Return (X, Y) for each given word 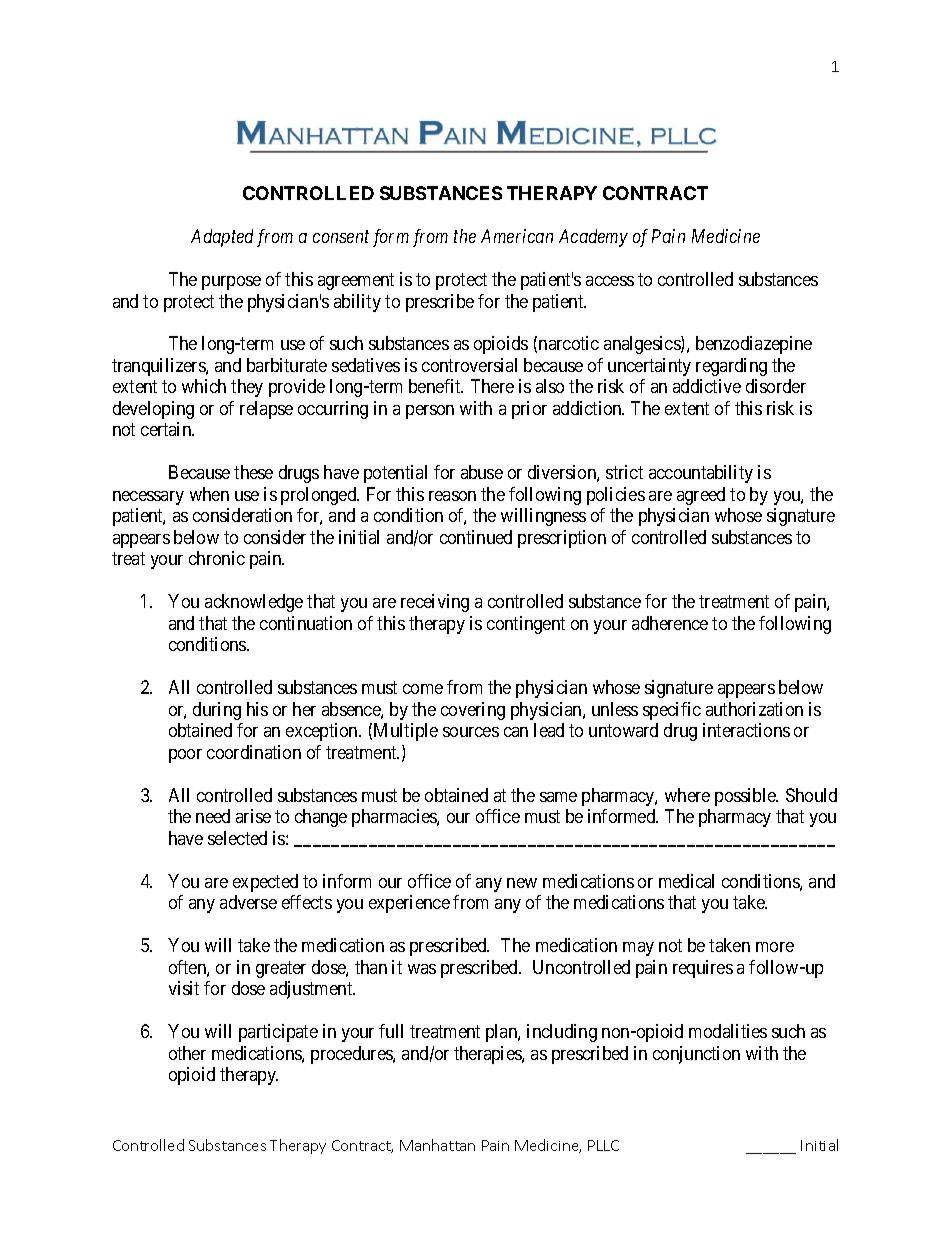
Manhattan (437, 1145)
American (517, 236)
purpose (231, 283)
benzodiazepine (754, 345)
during (217, 711)
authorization (754, 709)
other (187, 1053)
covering (473, 711)
